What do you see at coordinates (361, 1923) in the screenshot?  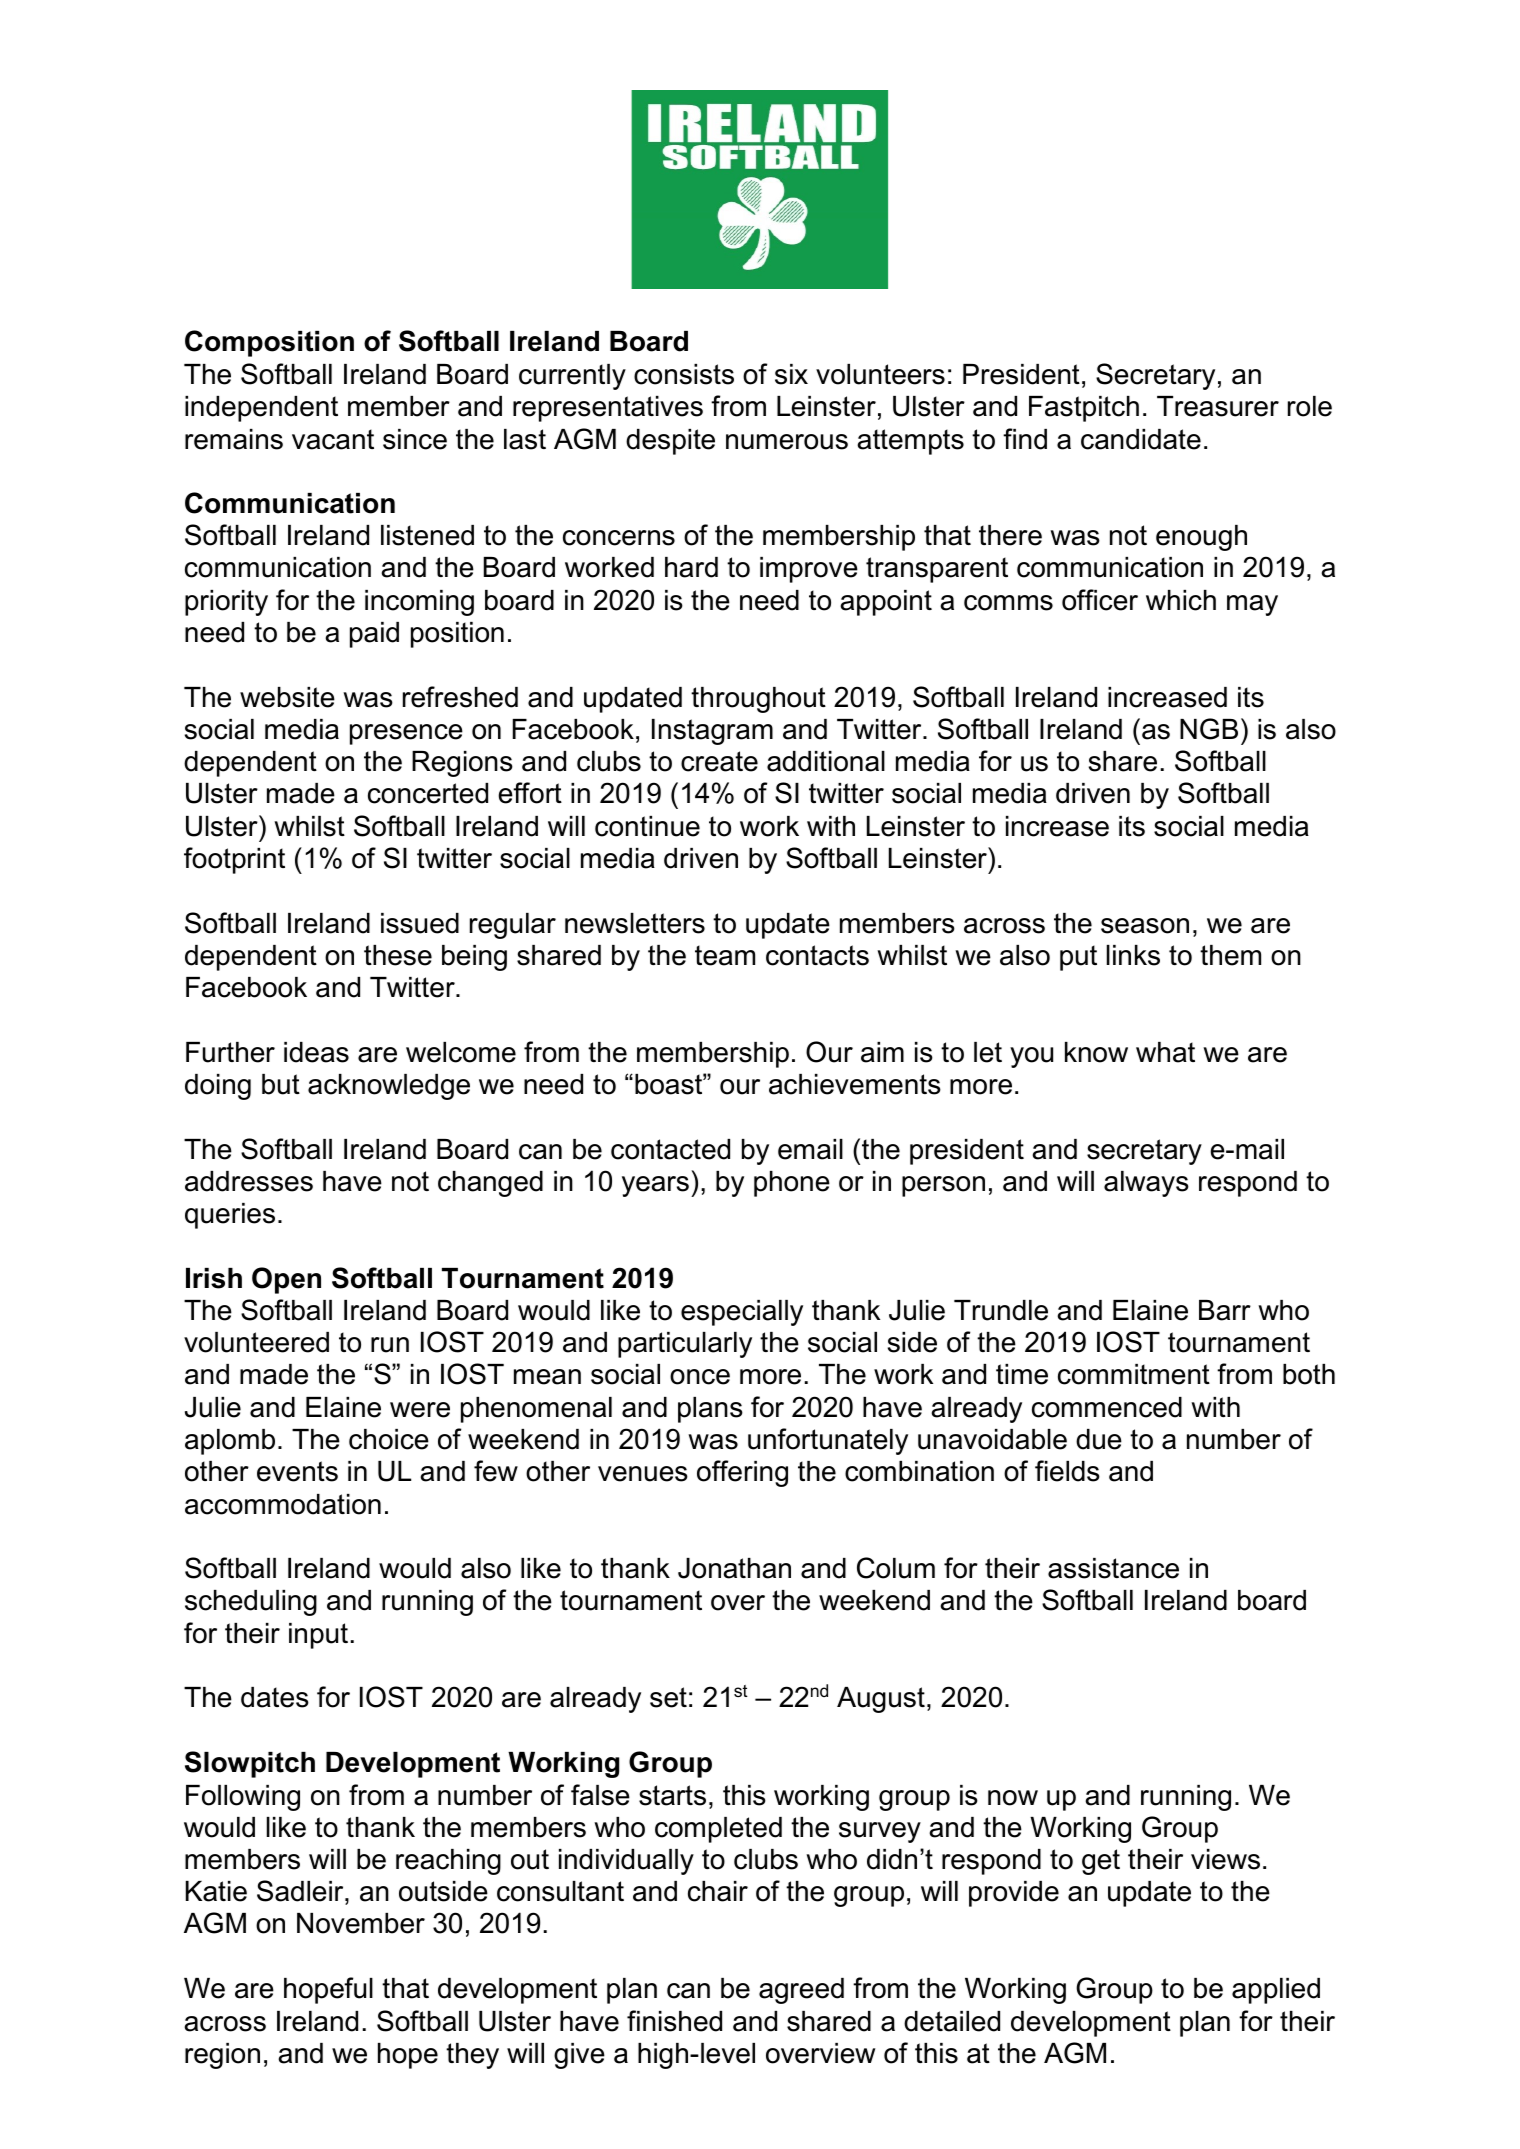 I see `November` at bounding box center [361, 1923].
